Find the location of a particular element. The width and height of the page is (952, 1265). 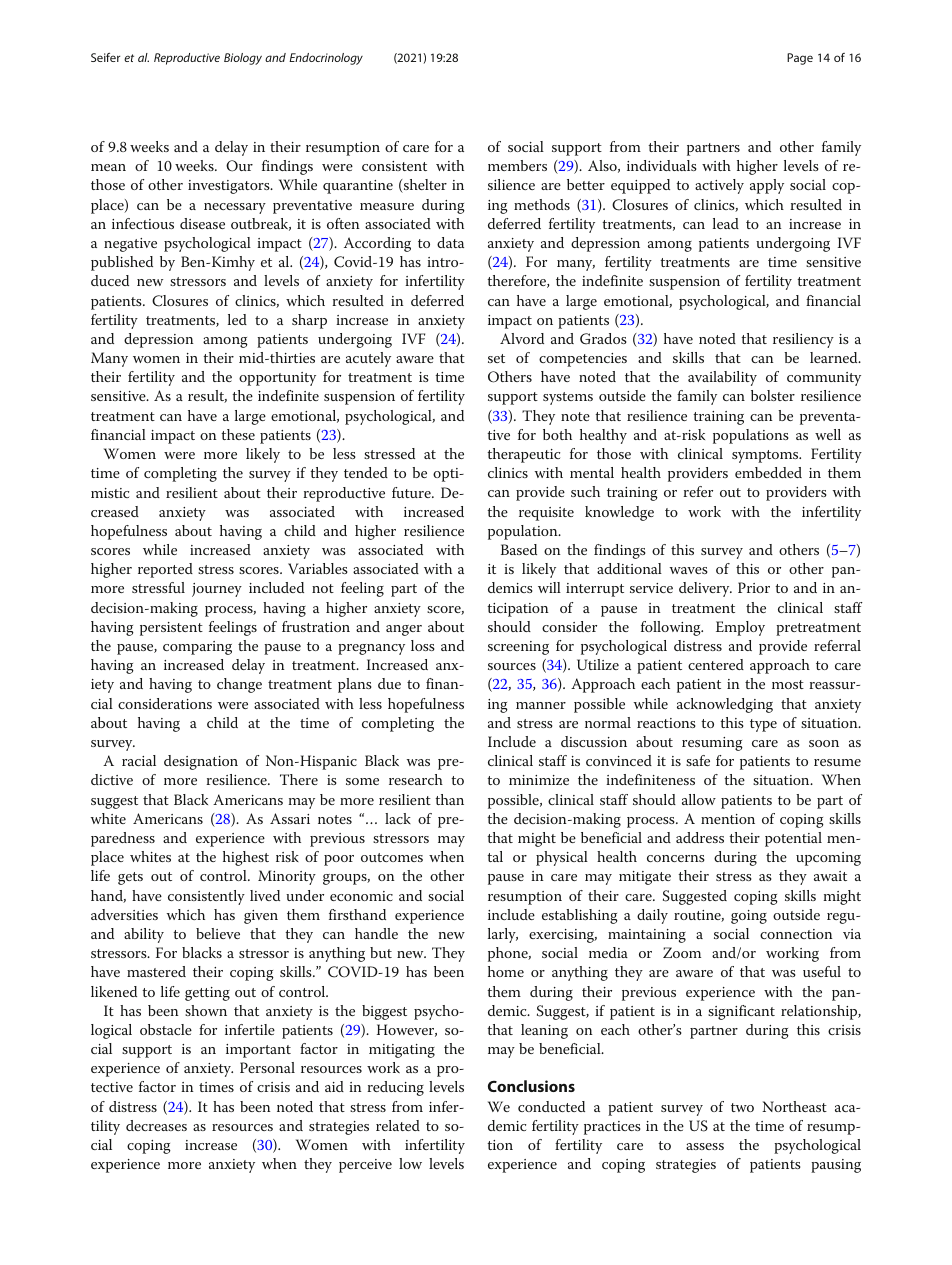

members is located at coordinates (517, 165).
